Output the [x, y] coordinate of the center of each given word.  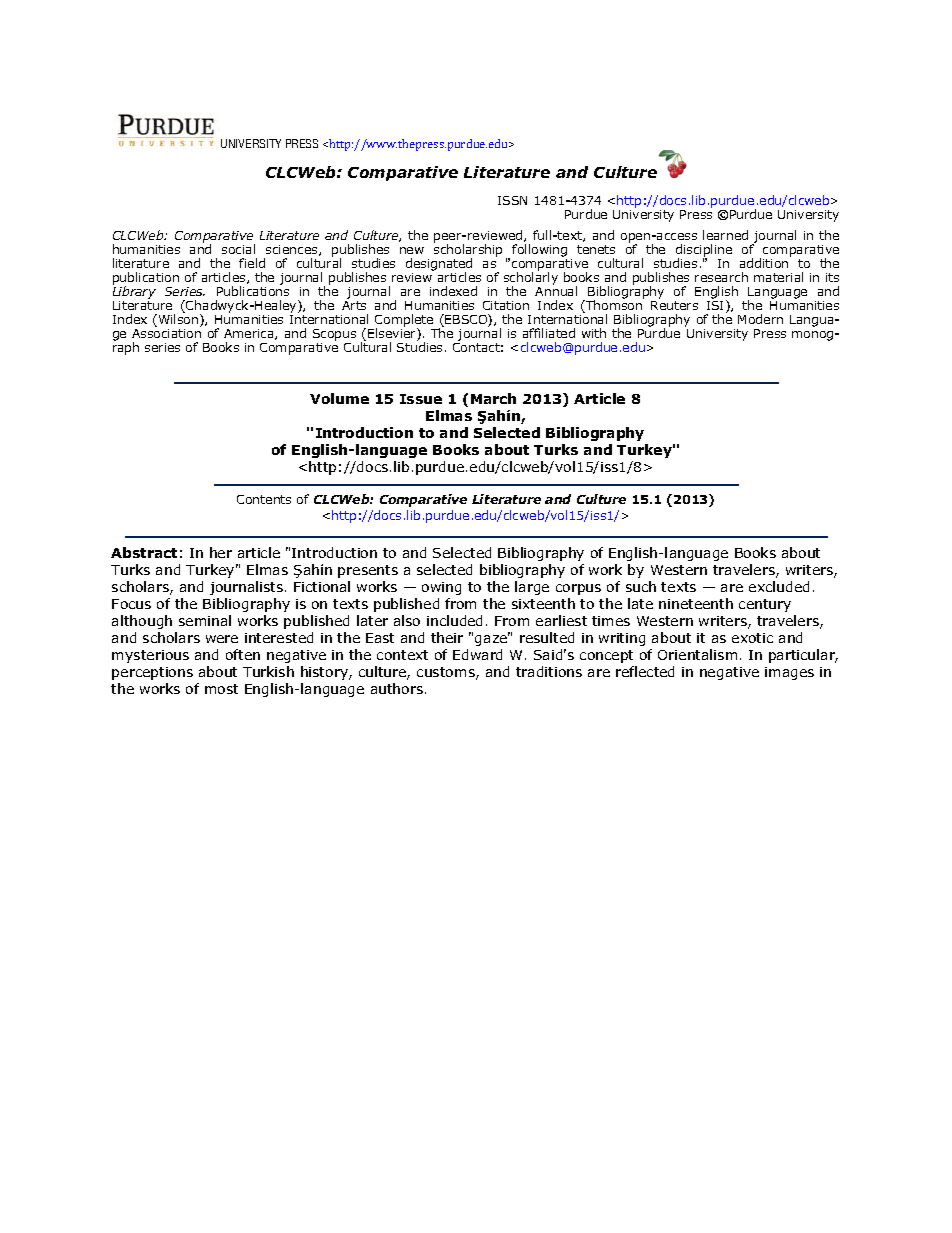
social [238, 249]
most [221, 689]
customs [447, 673]
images [789, 673]
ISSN [512, 200]
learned [725, 235]
